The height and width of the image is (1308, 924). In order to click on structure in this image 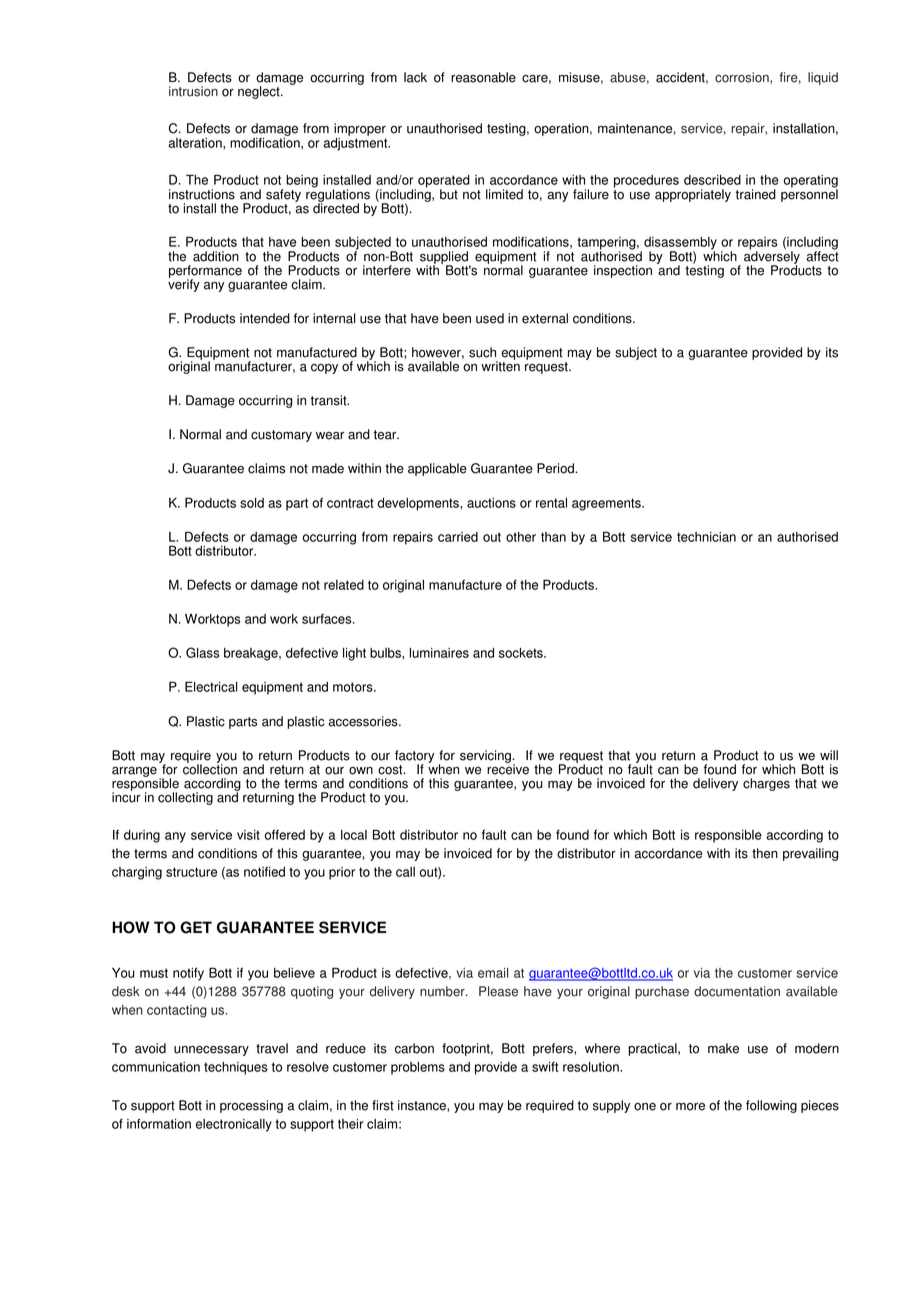, I will do `click(191, 872)`.
